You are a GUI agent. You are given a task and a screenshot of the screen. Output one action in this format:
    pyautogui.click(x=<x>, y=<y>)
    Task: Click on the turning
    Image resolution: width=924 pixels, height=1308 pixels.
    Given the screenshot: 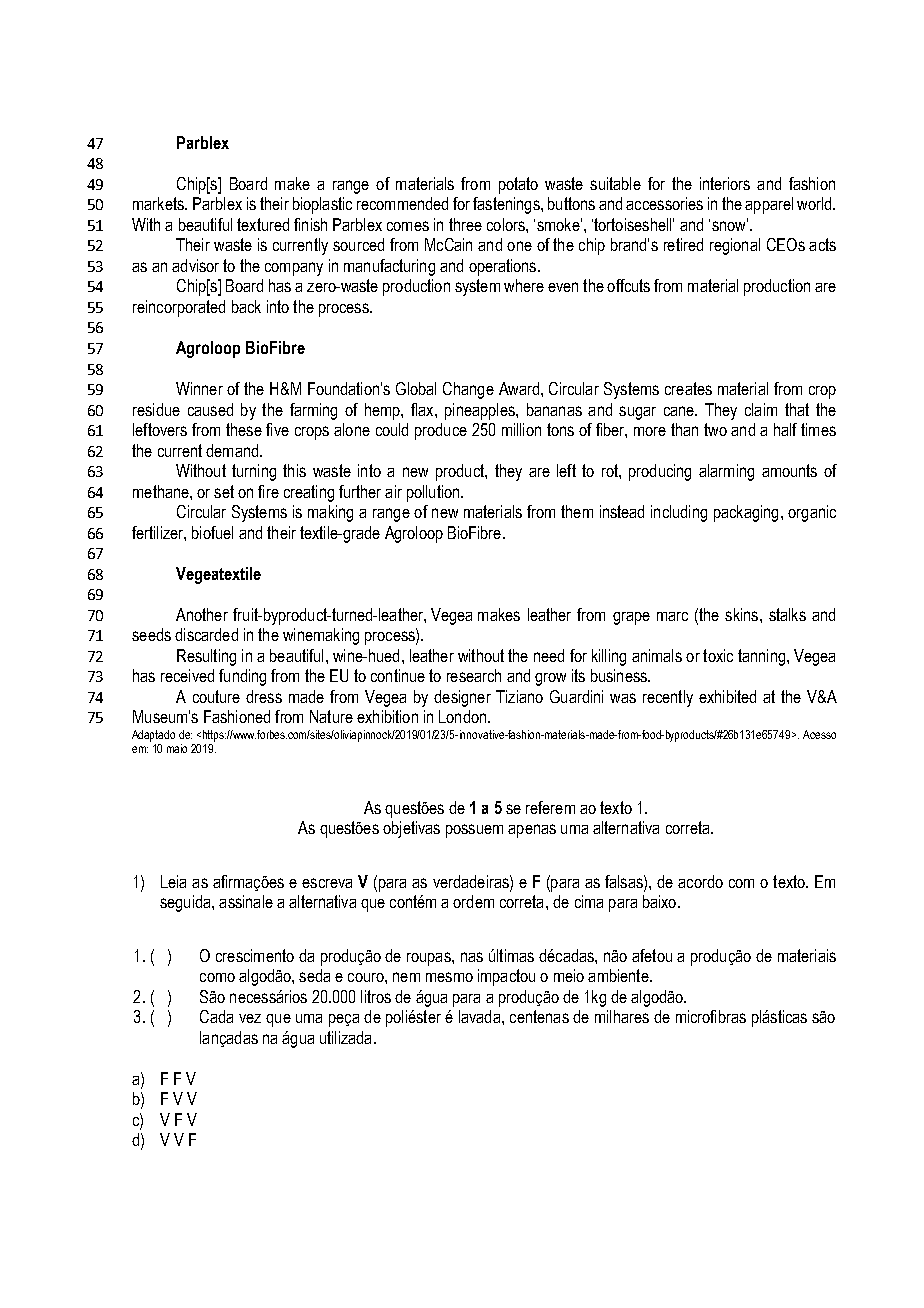 What is the action you would take?
    pyautogui.click(x=254, y=472)
